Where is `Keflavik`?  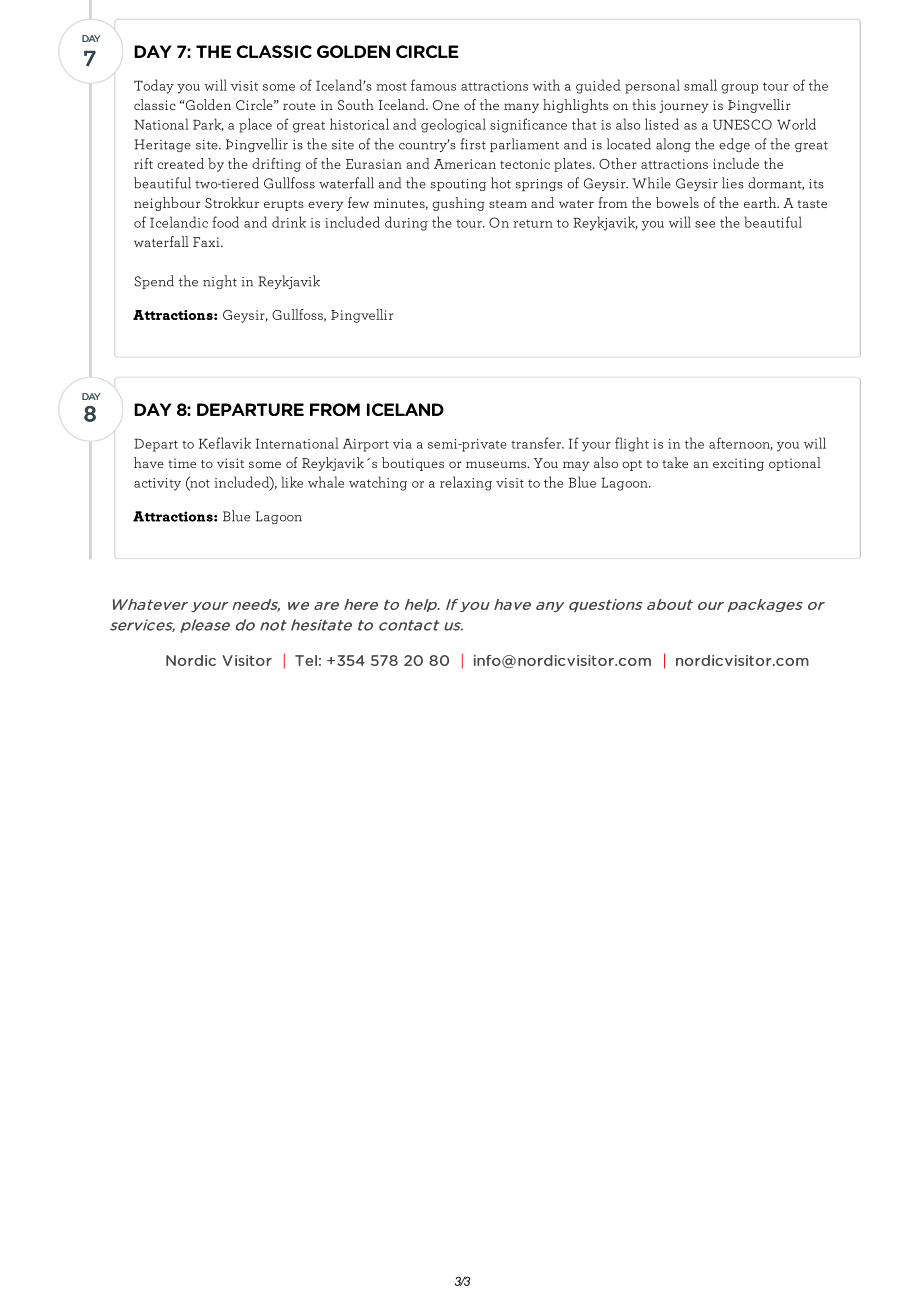 Keflavik is located at coordinates (225, 443).
